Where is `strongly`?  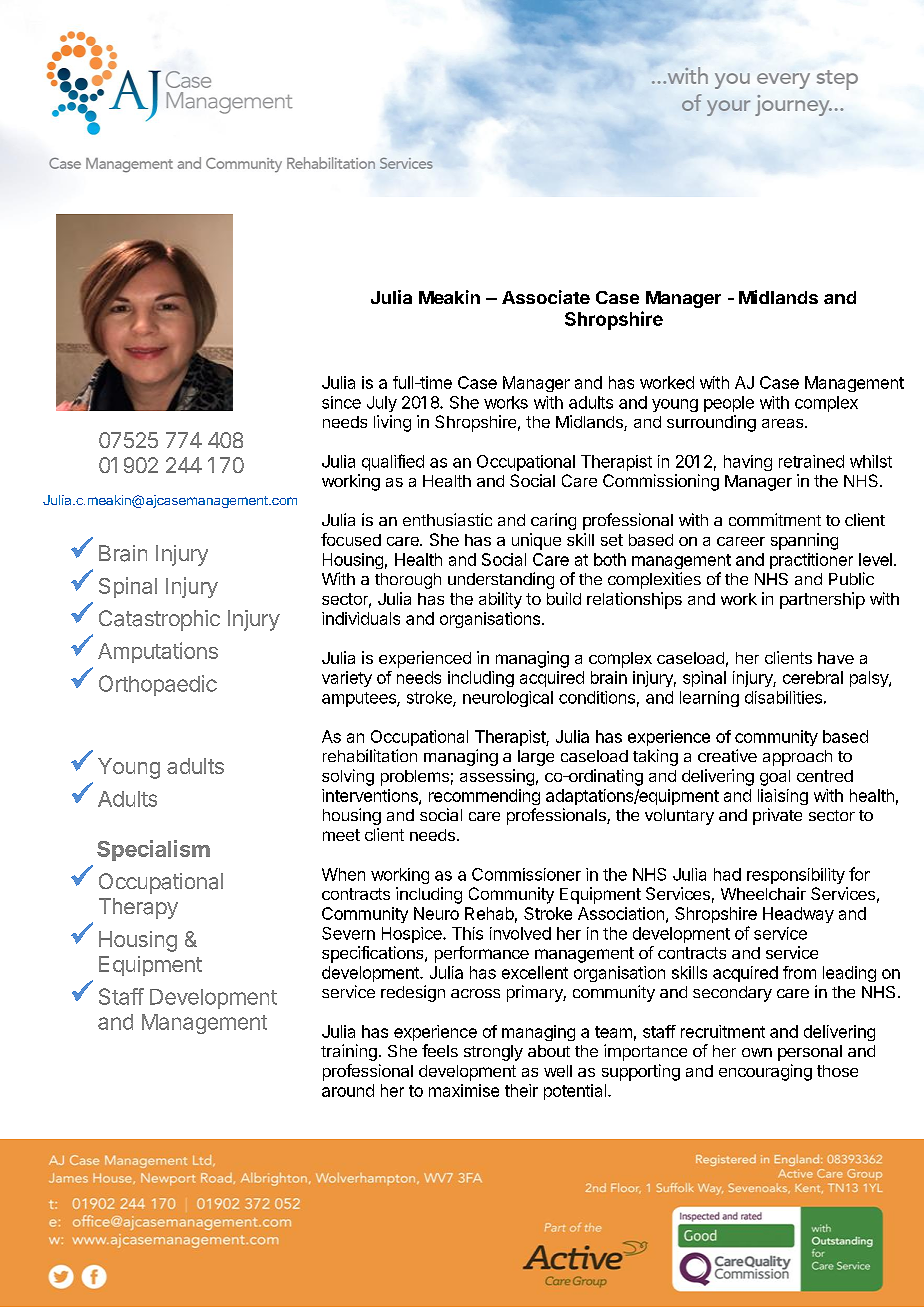
strongly is located at coordinates (493, 1053).
